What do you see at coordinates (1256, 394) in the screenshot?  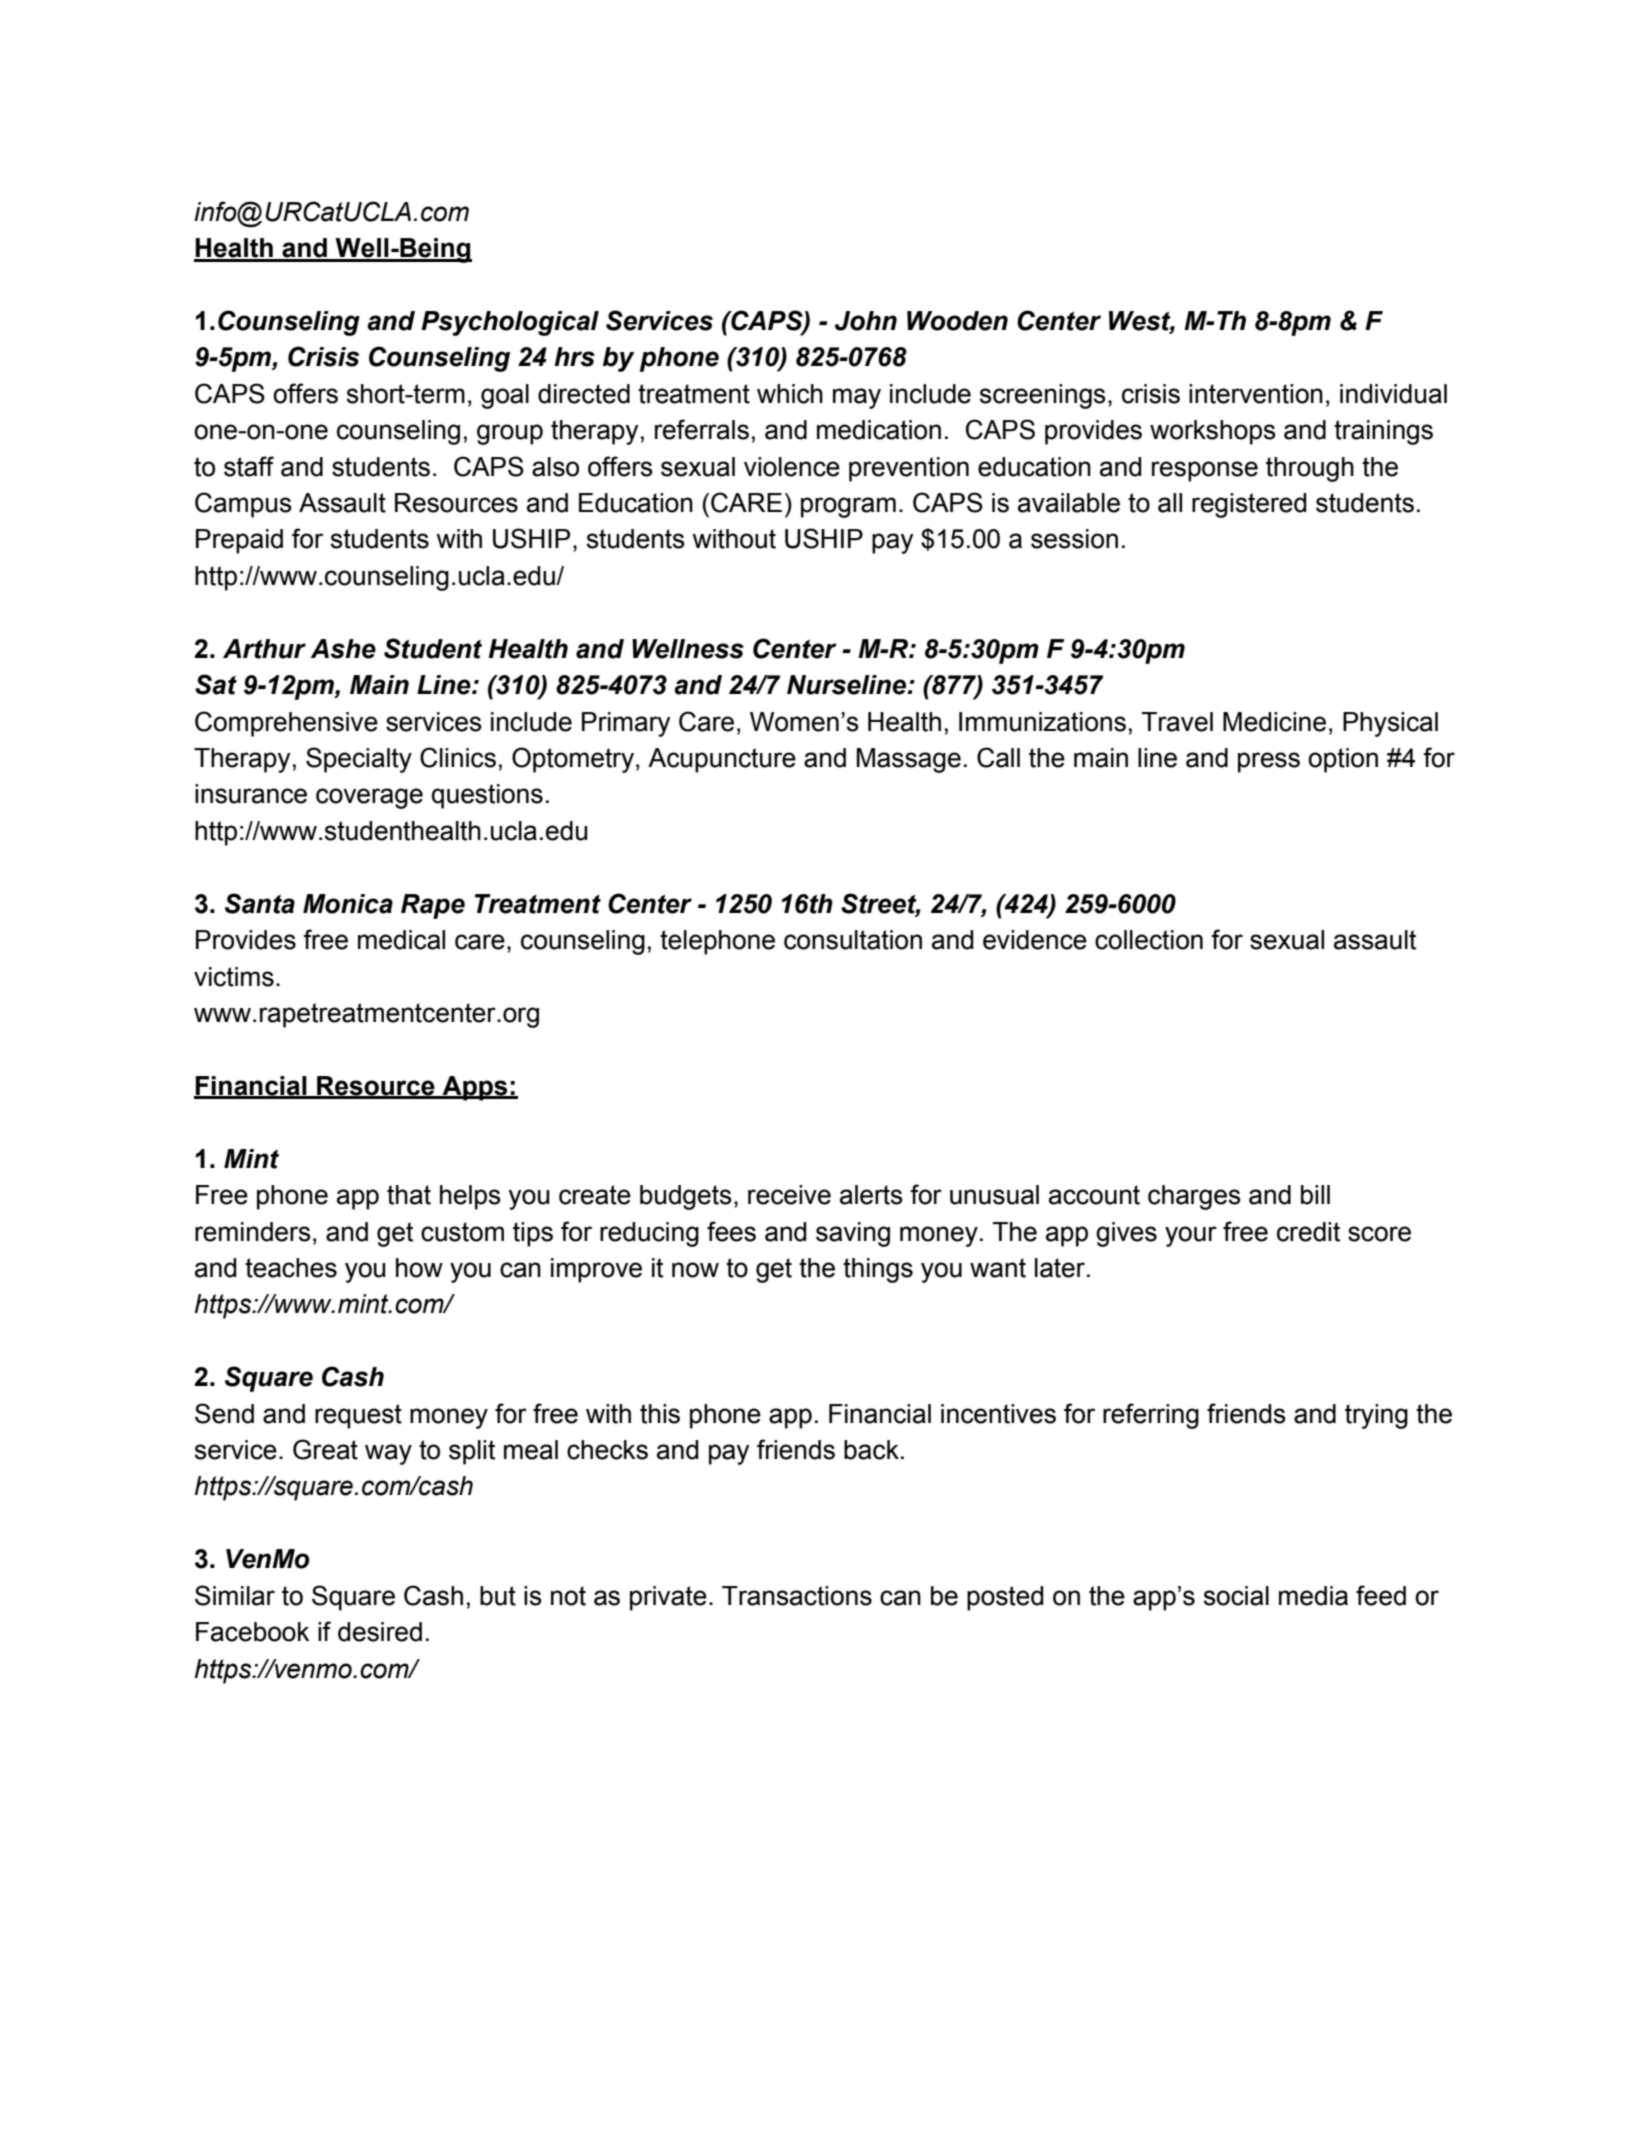 I see `intervention` at bounding box center [1256, 394].
